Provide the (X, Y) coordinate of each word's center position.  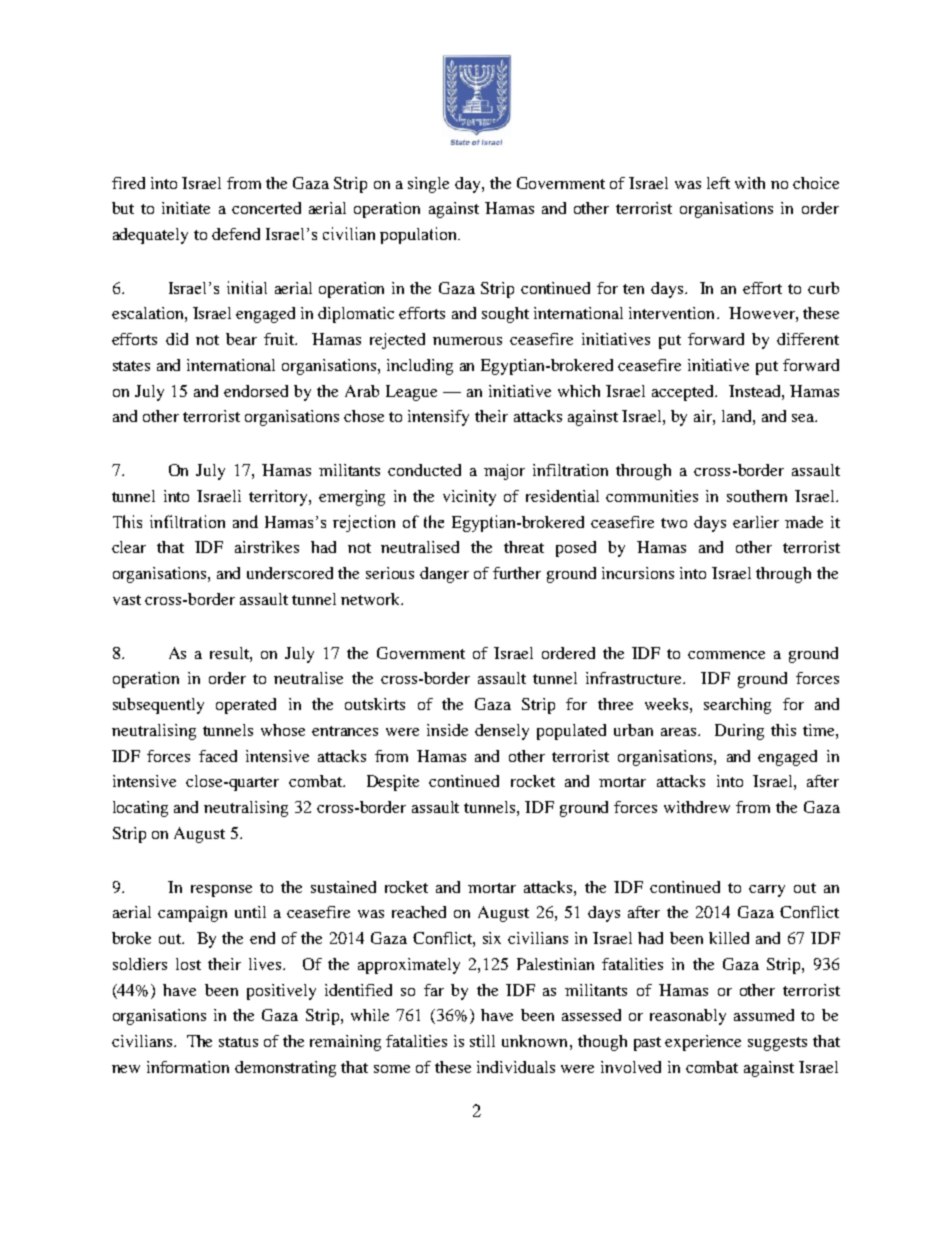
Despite (393, 783)
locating (140, 809)
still (482, 1041)
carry (767, 891)
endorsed (256, 391)
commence (726, 655)
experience (703, 1043)
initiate (186, 208)
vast (127, 600)
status (238, 1042)
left (718, 183)
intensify (438, 418)
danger (444, 575)
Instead (756, 391)
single (428, 185)
